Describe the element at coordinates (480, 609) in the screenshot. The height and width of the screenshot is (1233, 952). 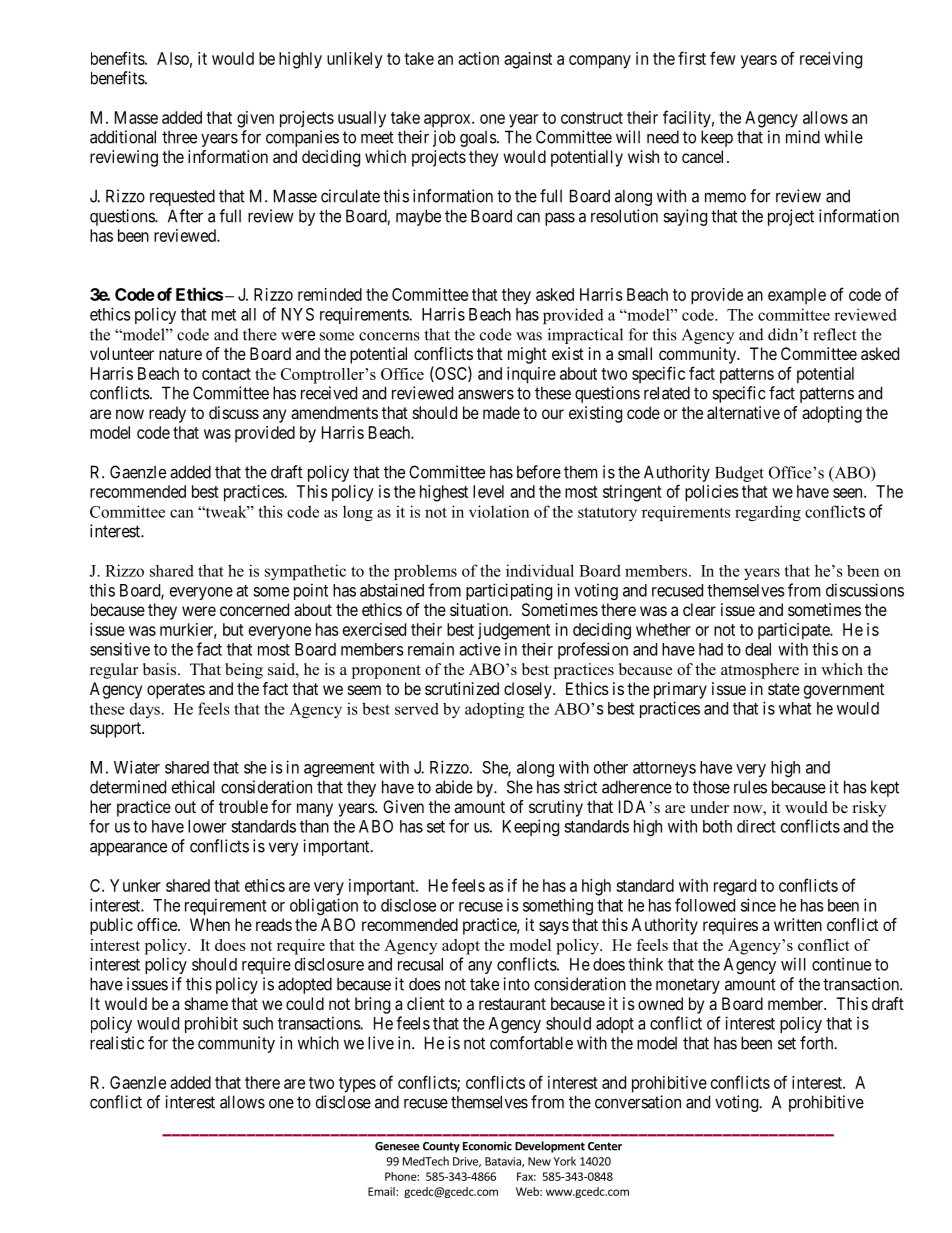
I see `situation` at that location.
